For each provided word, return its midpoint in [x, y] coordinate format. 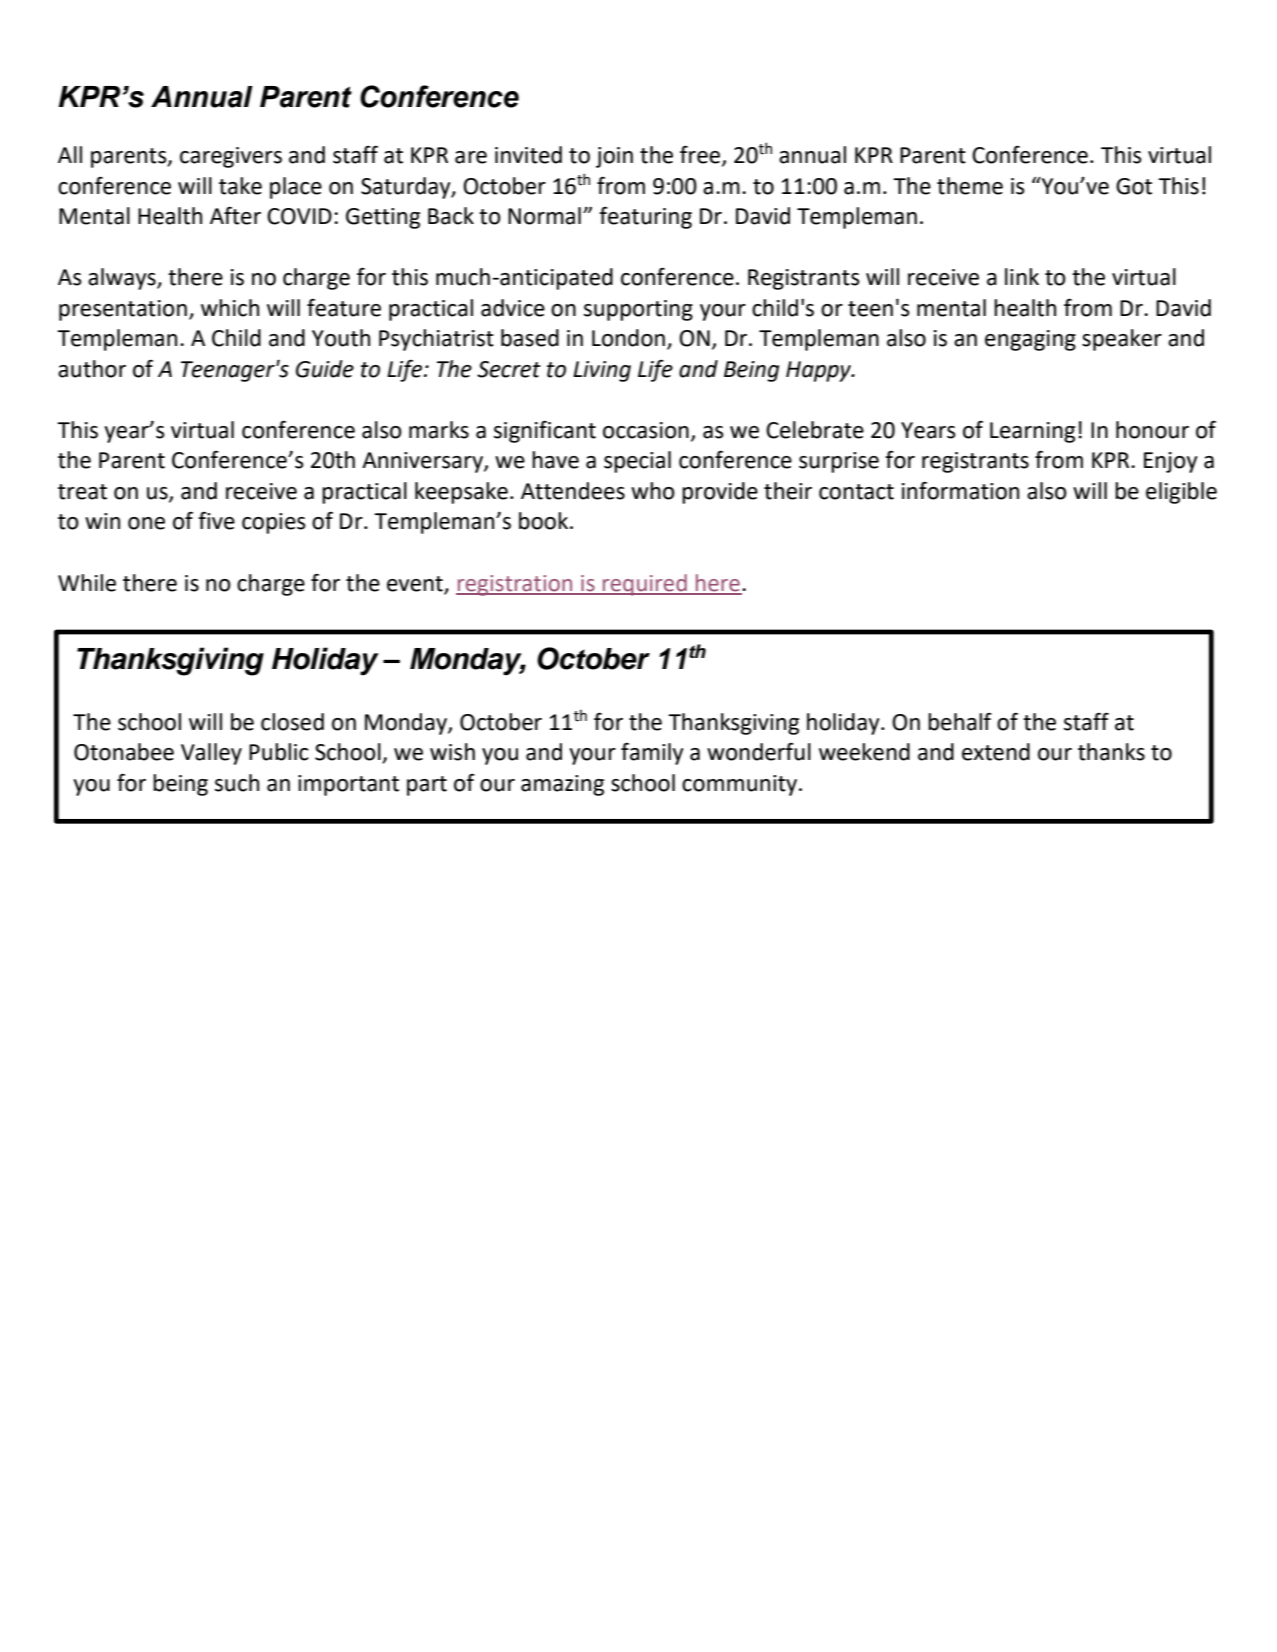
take [240, 186]
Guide [325, 369]
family [652, 754]
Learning [1032, 432]
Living [602, 371]
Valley [211, 754]
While [87, 583]
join [614, 157]
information [960, 491]
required [645, 585]
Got [1134, 186]
